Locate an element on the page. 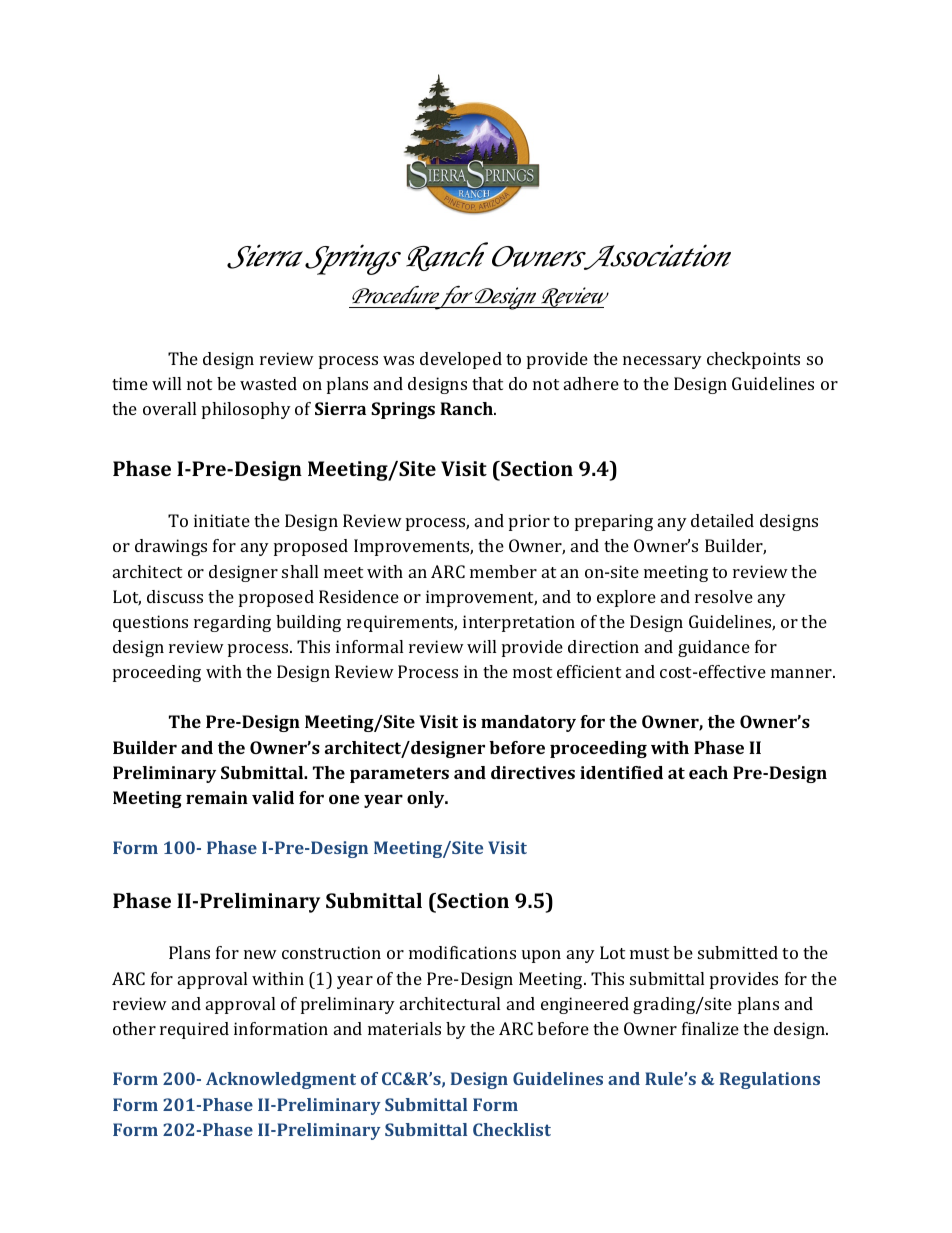 This page has height=1233, width=952. that is located at coordinates (487, 383).
